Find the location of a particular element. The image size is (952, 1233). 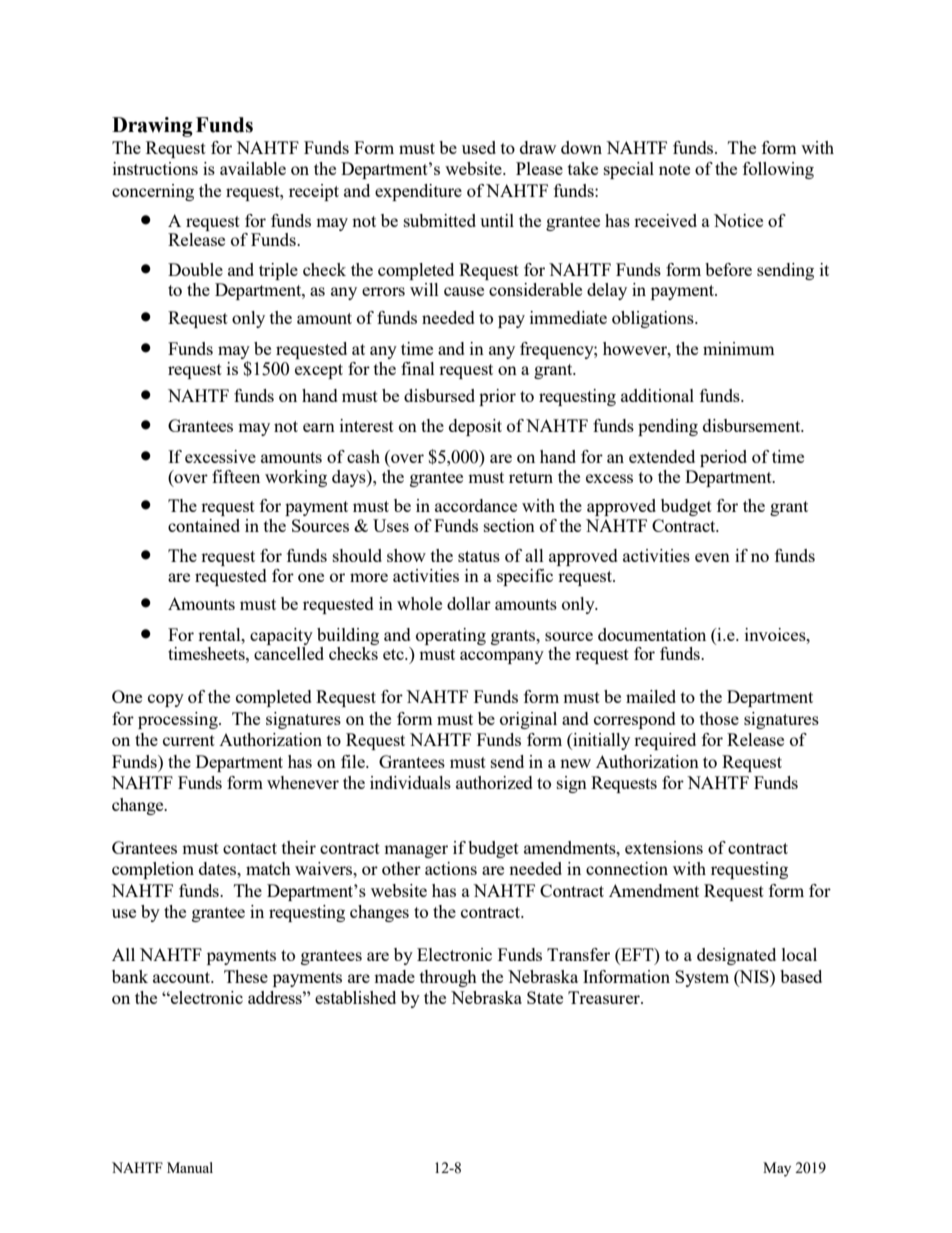

period is located at coordinates (723, 458).
